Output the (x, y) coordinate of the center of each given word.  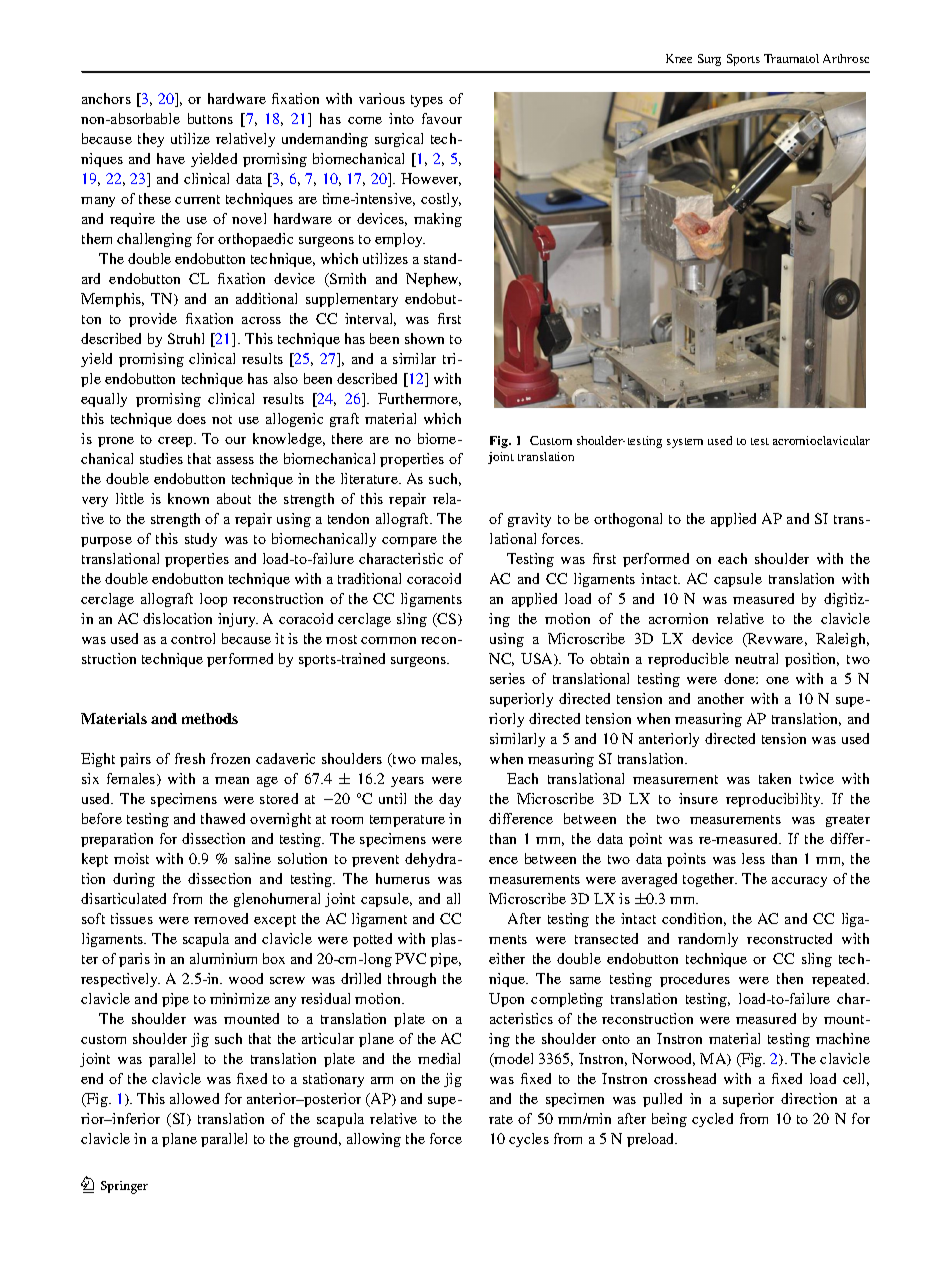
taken (775, 778)
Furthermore (419, 399)
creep (176, 442)
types (427, 101)
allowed (194, 1098)
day (450, 800)
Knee (679, 58)
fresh (190, 758)
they (151, 140)
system (685, 443)
